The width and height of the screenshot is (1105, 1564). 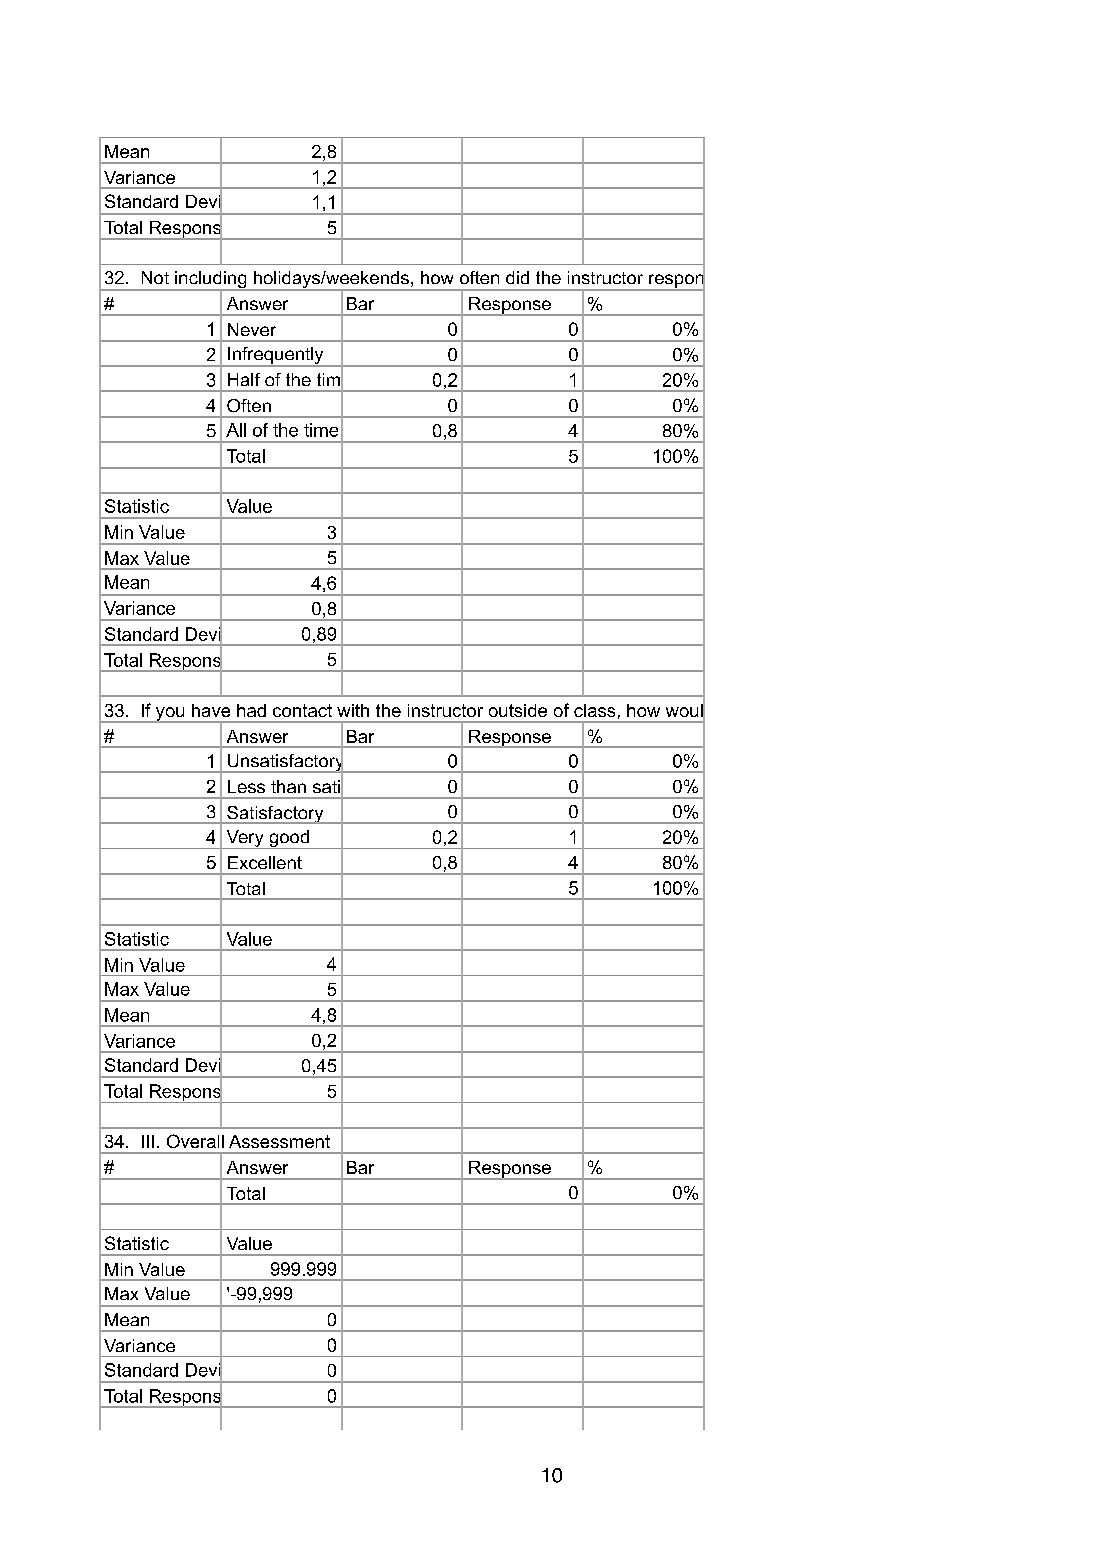 I want to click on Infrequently, so click(x=276, y=357).
